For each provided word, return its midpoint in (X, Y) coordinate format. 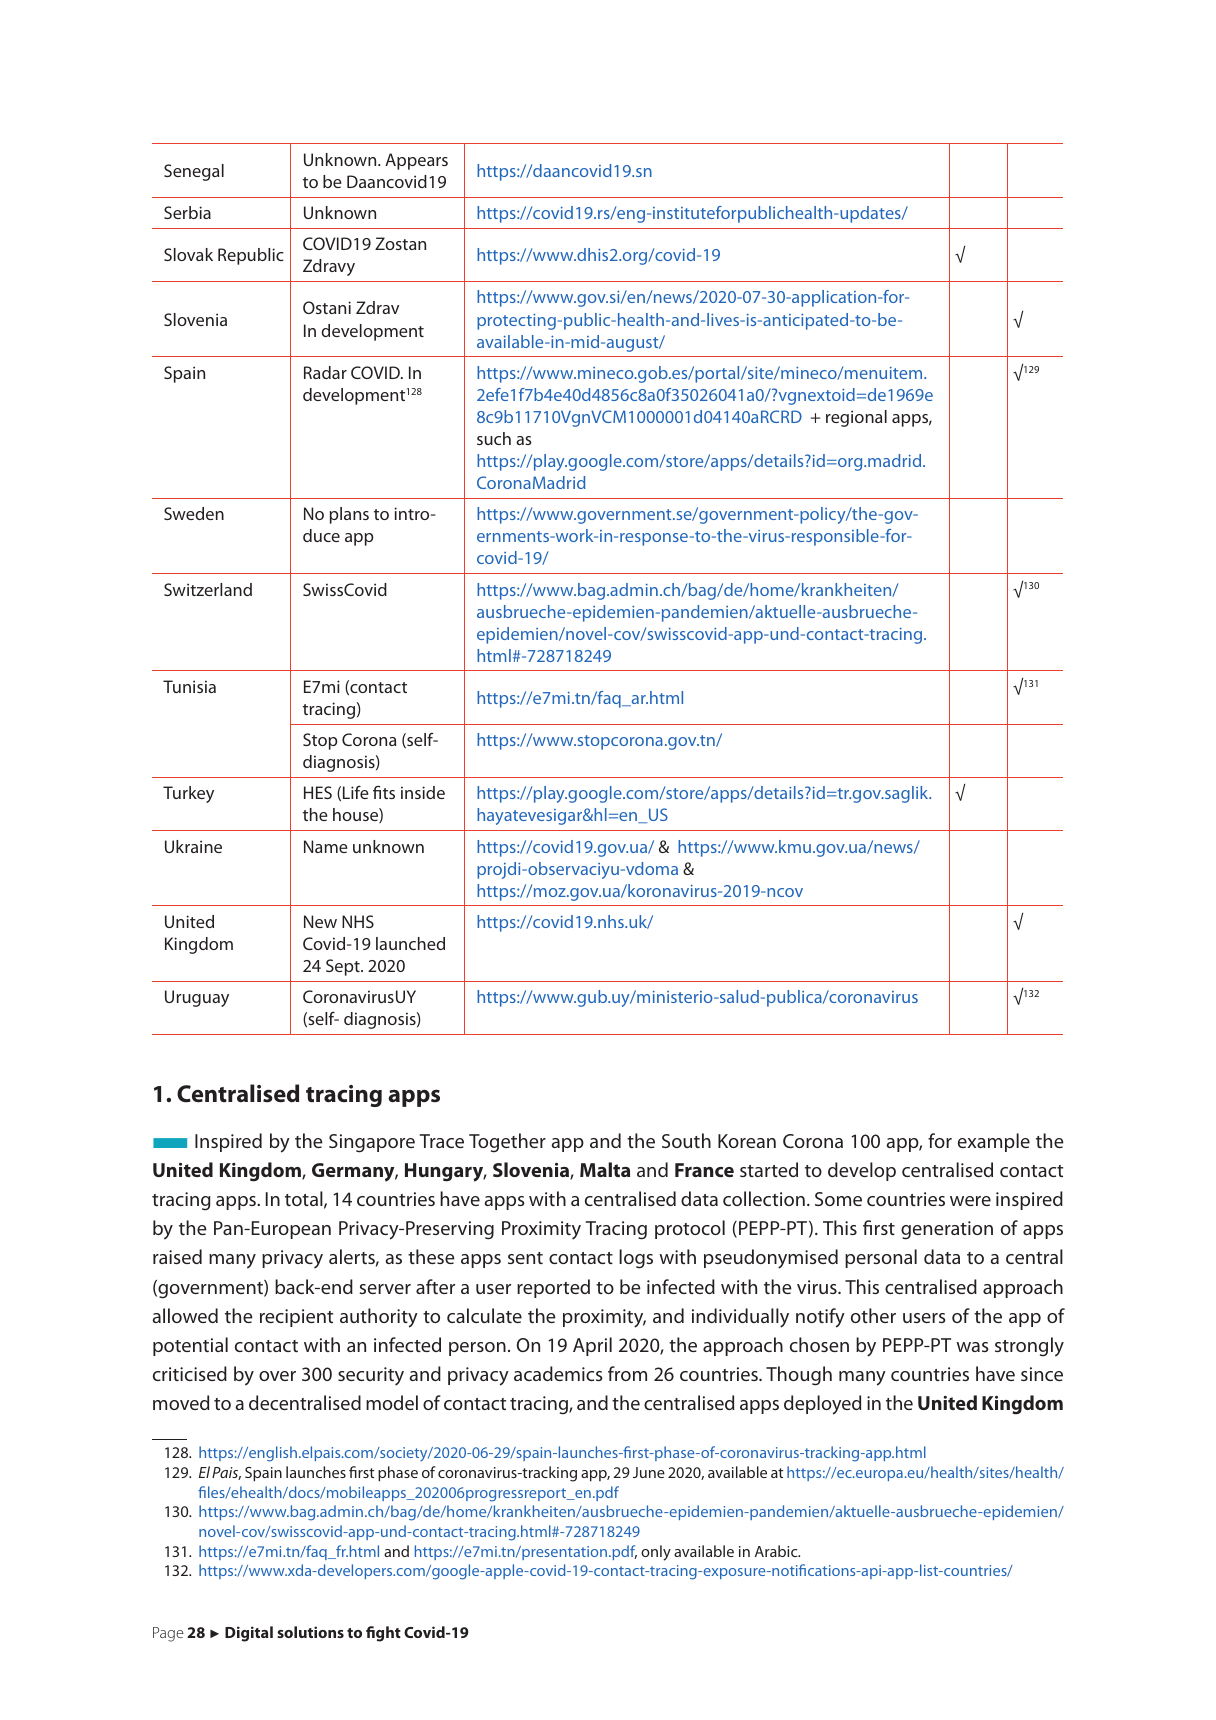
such (494, 438)
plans (349, 515)
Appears (416, 161)
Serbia (187, 212)
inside (423, 792)
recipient (296, 1318)
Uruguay (197, 998)
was (972, 1347)
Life (356, 792)
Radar (325, 372)
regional (856, 418)
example (994, 1142)
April (592, 1346)
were (970, 1201)
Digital (249, 1634)
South (686, 1140)
